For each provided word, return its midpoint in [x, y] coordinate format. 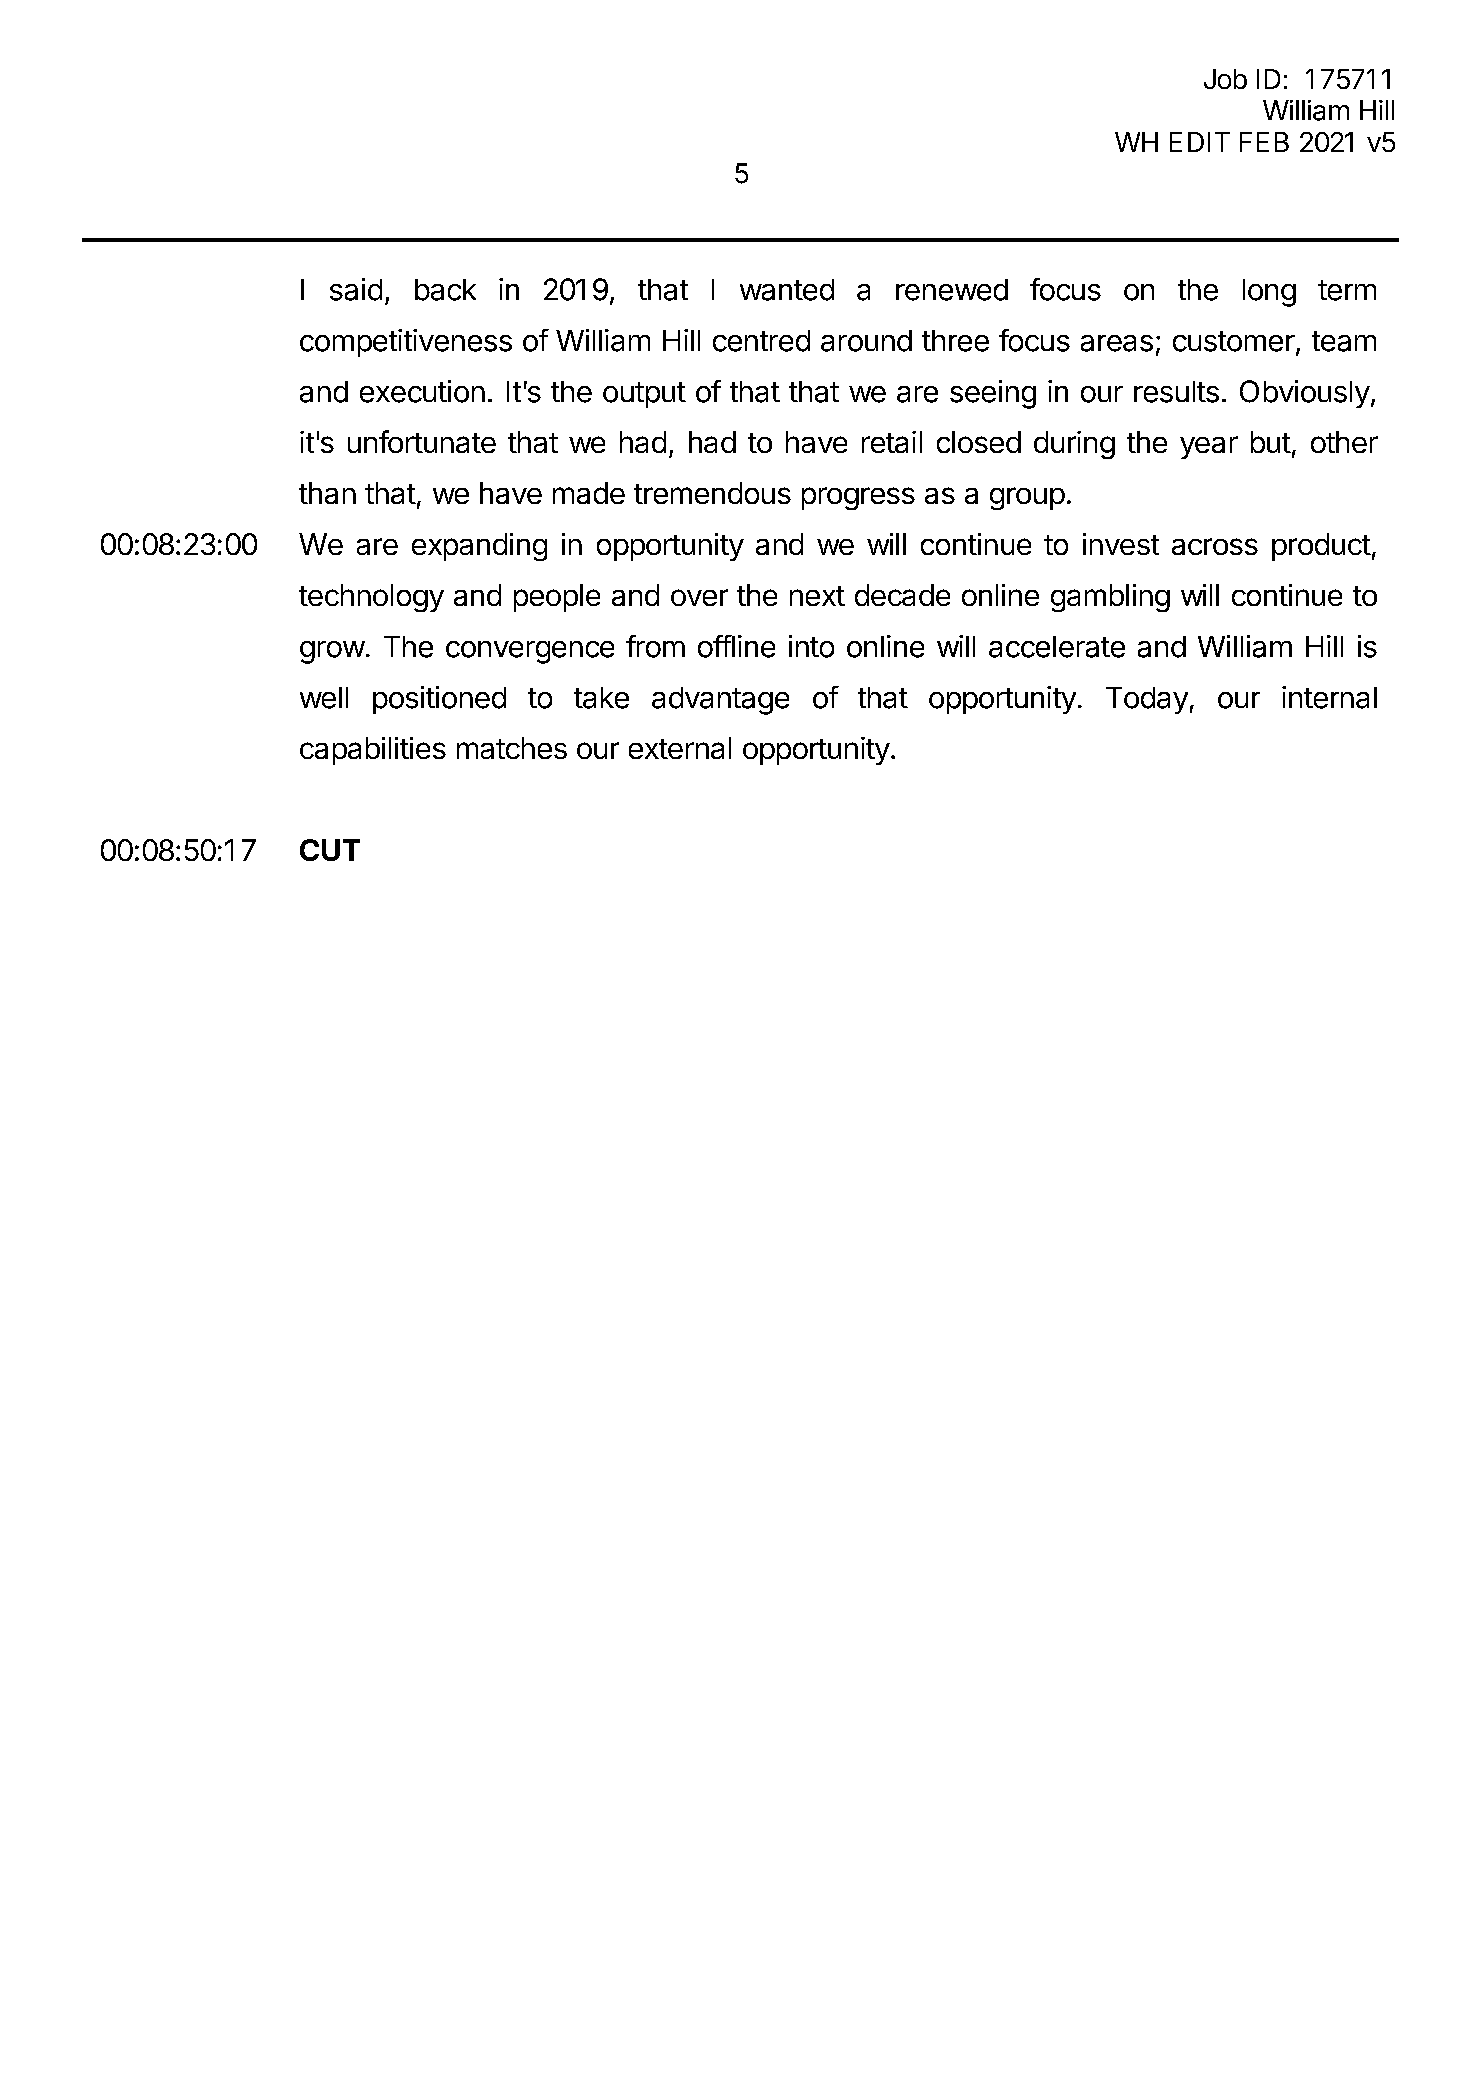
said [356, 289]
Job [1225, 79]
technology [371, 598]
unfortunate [422, 441]
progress [858, 498]
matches [512, 748]
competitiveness [406, 343]
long [1269, 293]
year [1209, 447]
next [817, 596]
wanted [787, 290]
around [866, 341]
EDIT [1200, 142]
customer [1234, 341]
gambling [1110, 598]
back [445, 290]
